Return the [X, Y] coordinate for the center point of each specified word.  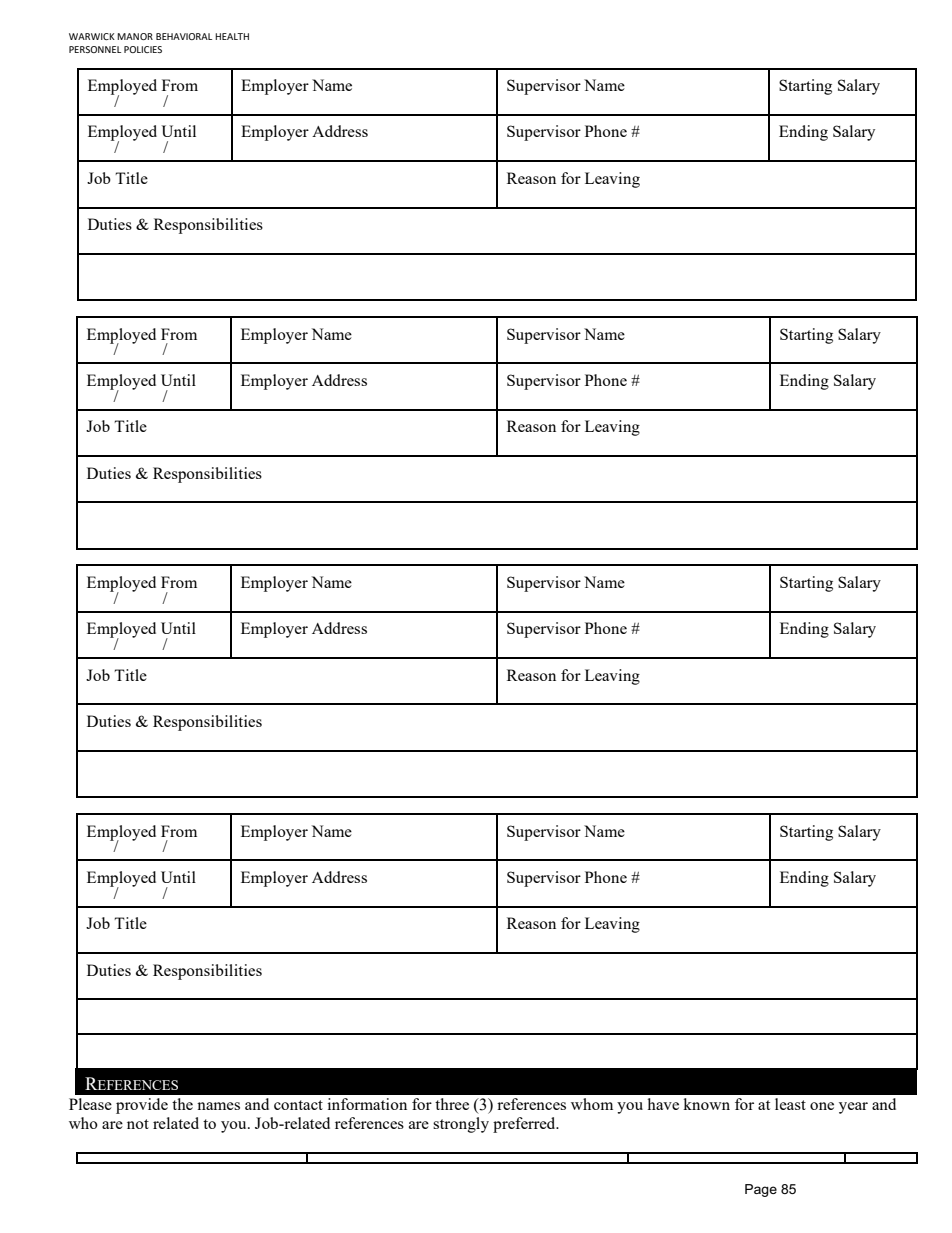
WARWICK [92, 36]
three [452, 1104]
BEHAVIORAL [184, 36]
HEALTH [232, 36]
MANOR [135, 36]
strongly [461, 1125]
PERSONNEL [95, 49]
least [790, 1104]
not [138, 1124]
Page [761, 1190]
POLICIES [143, 49]
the [182, 1104]
